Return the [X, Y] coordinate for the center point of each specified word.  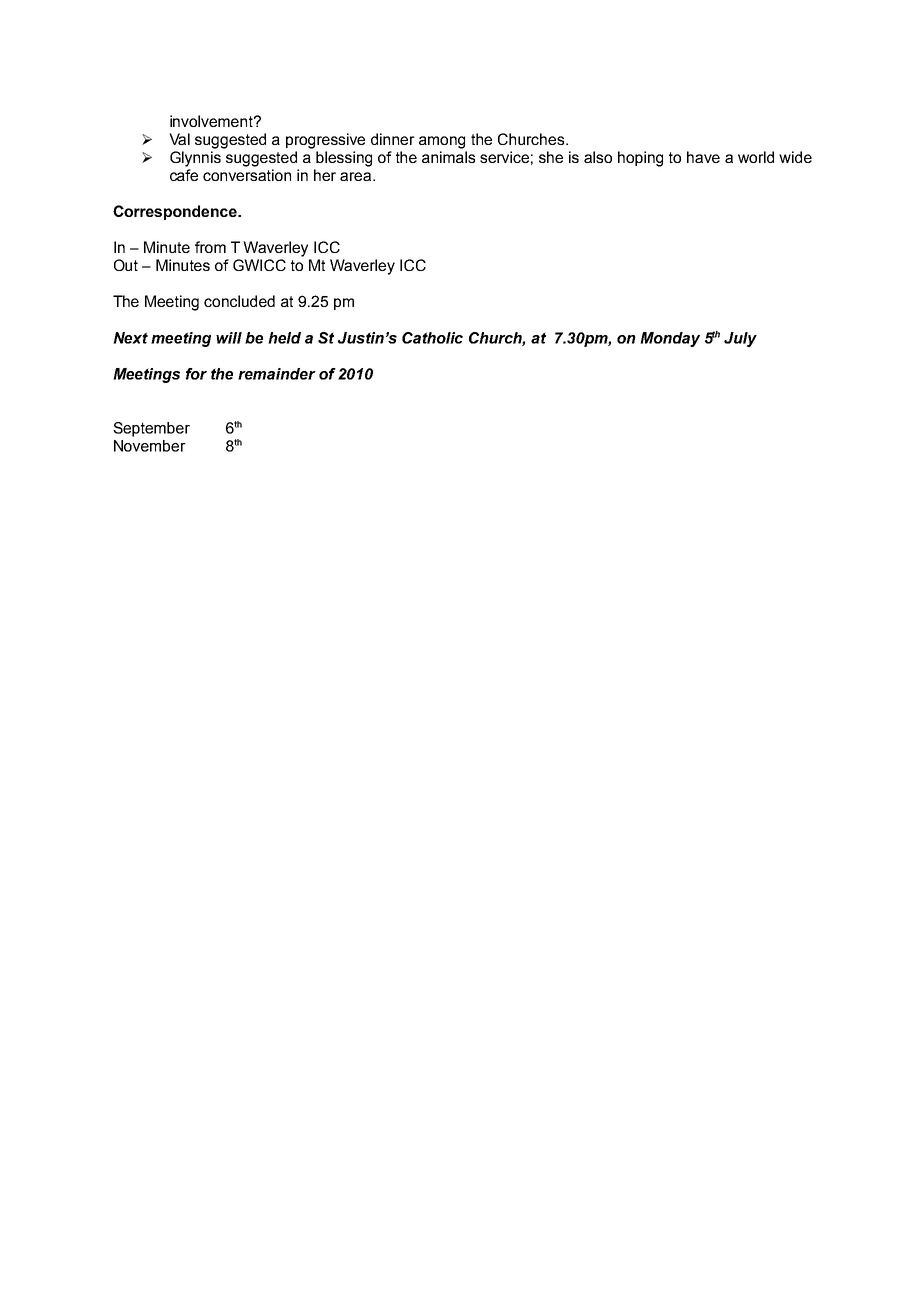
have [703, 157]
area [357, 176]
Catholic [432, 338]
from [210, 247]
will [229, 338]
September [151, 429]
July [740, 339]
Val [179, 139]
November [150, 446]
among [442, 142]
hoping [640, 159]
